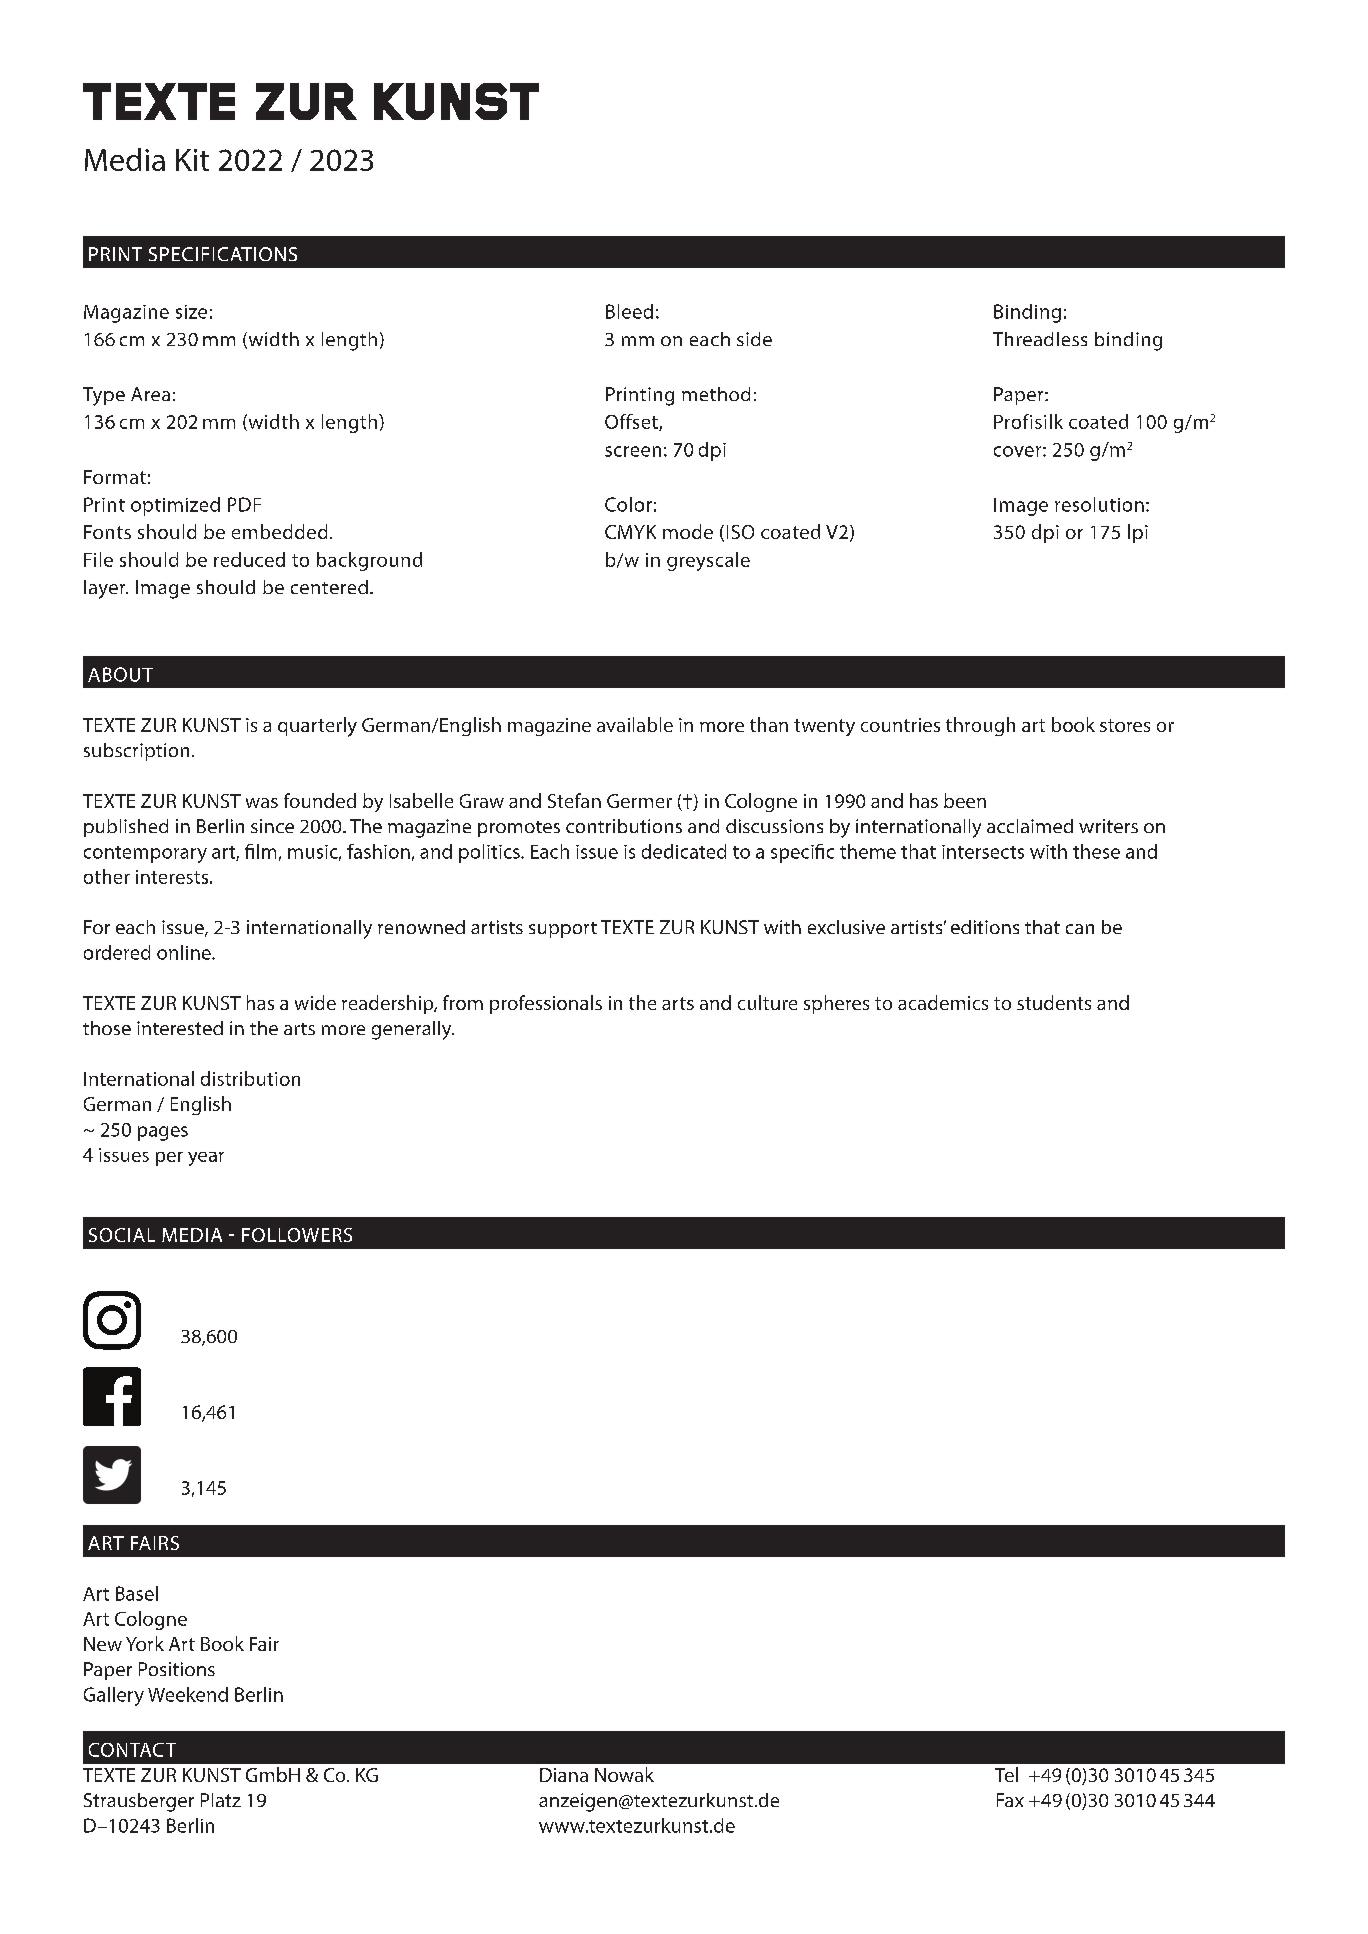 Image resolution: width=1368 pixels, height=1934 pixels. I want to click on students, so click(1054, 1002).
